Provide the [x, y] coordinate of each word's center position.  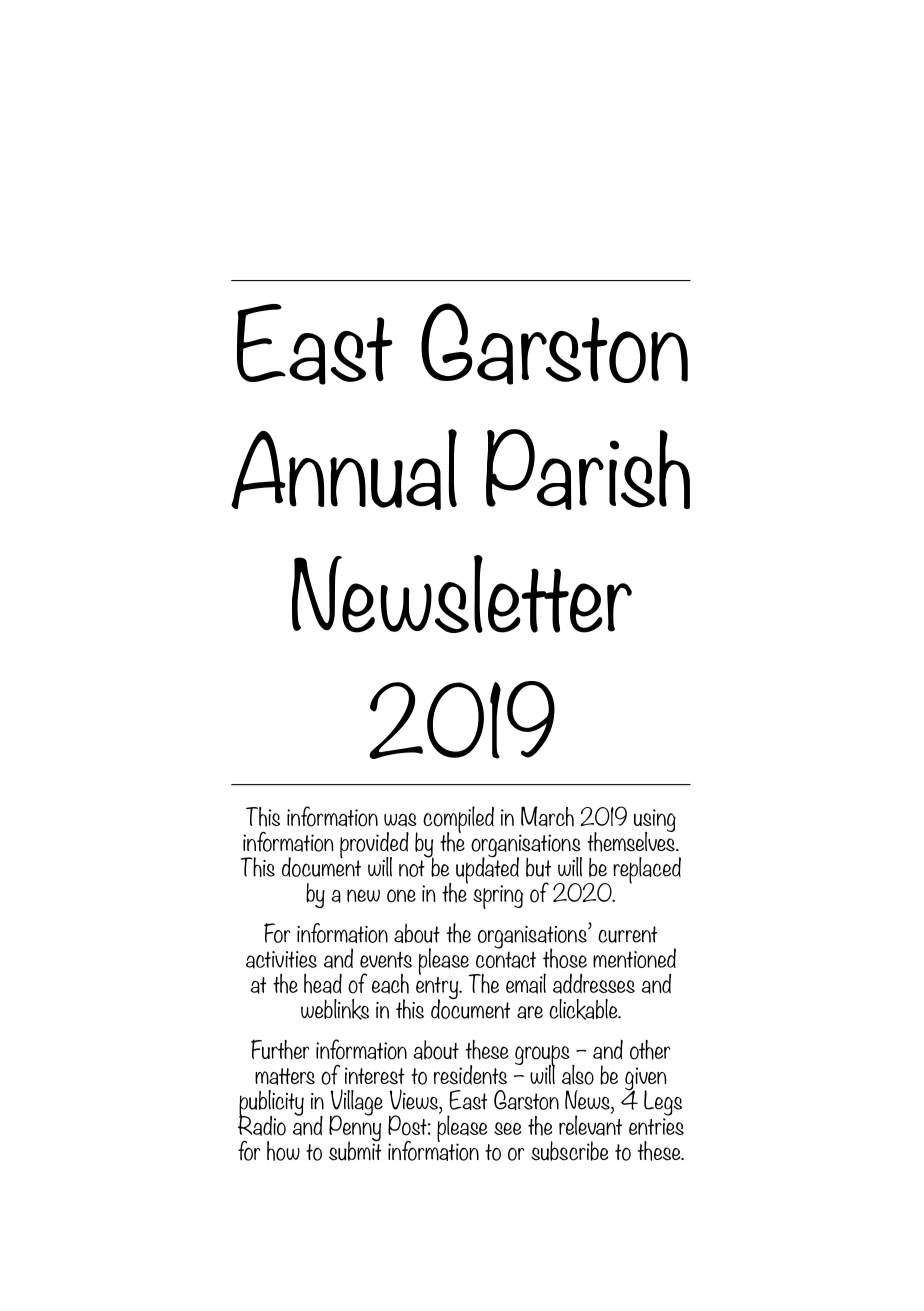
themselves [632, 840]
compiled [458, 820]
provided [374, 846]
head [323, 983]
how [283, 1151]
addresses [594, 984]
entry [438, 989]
